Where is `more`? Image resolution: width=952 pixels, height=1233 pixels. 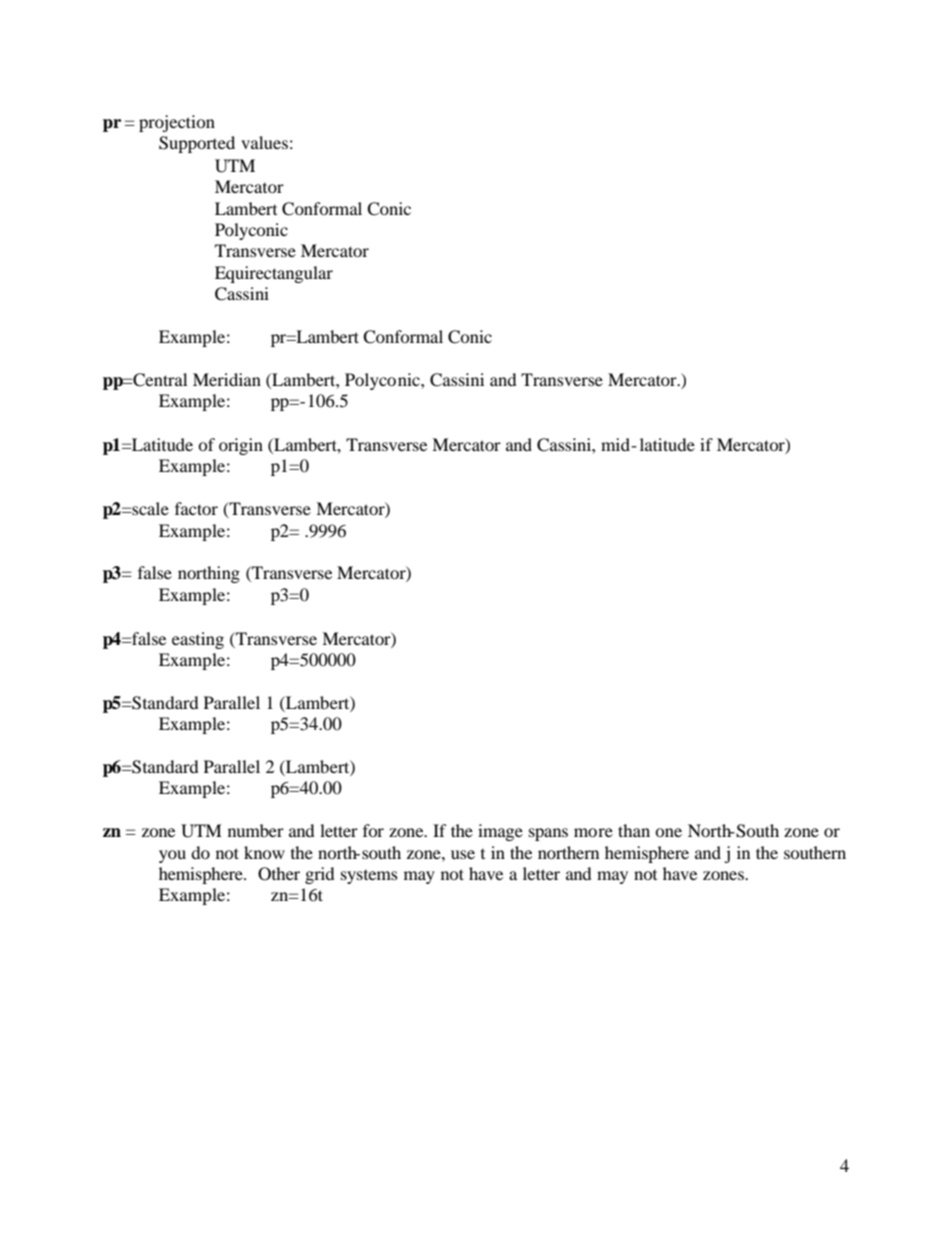 more is located at coordinates (593, 832).
